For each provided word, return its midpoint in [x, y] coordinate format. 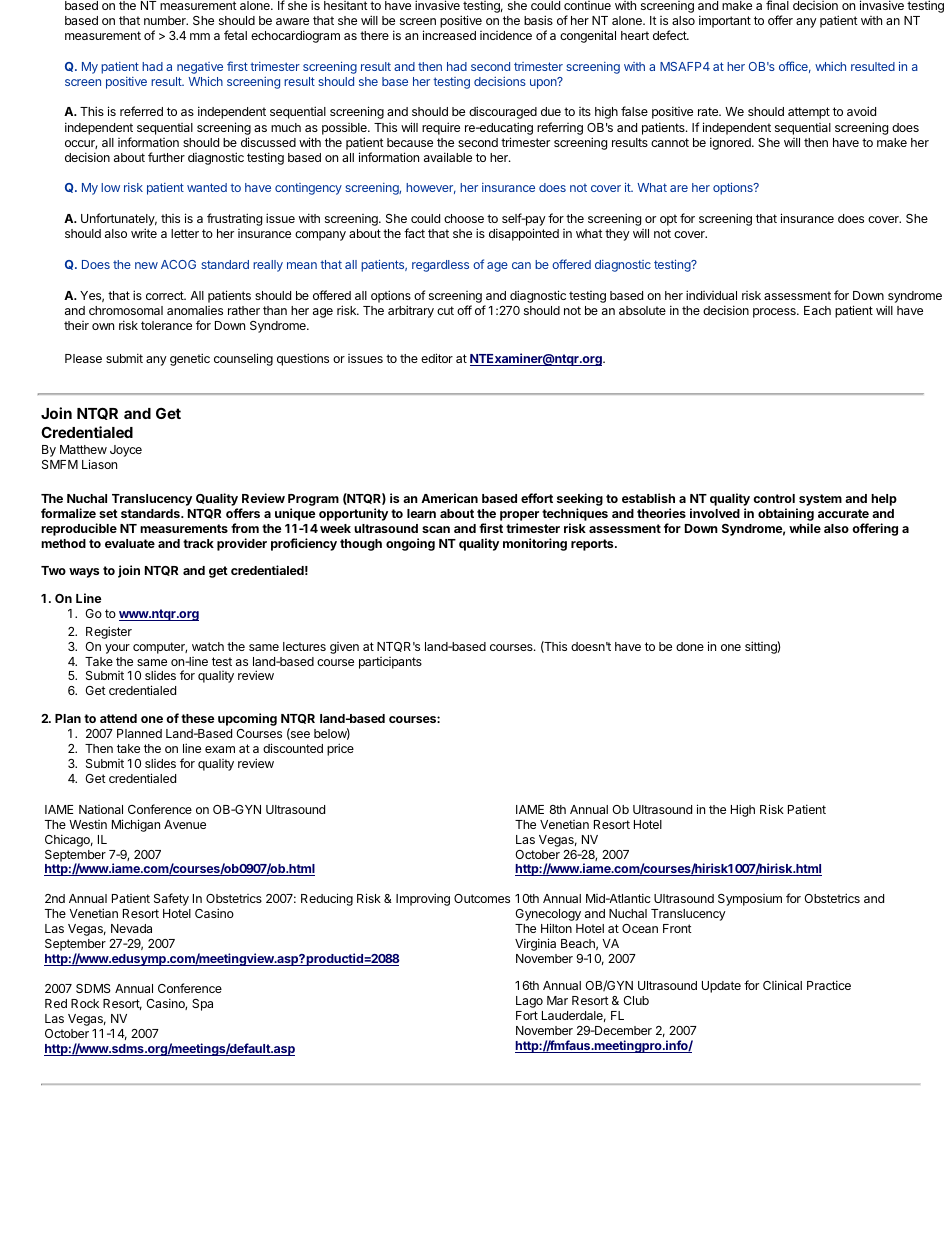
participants [390, 663]
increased [449, 35]
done [690, 646]
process [775, 313]
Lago [529, 1002]
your [117, 649]
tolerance [166, 325]
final [777, 5]
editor [437, 358]
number [166, 20]
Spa [202, 1005]
